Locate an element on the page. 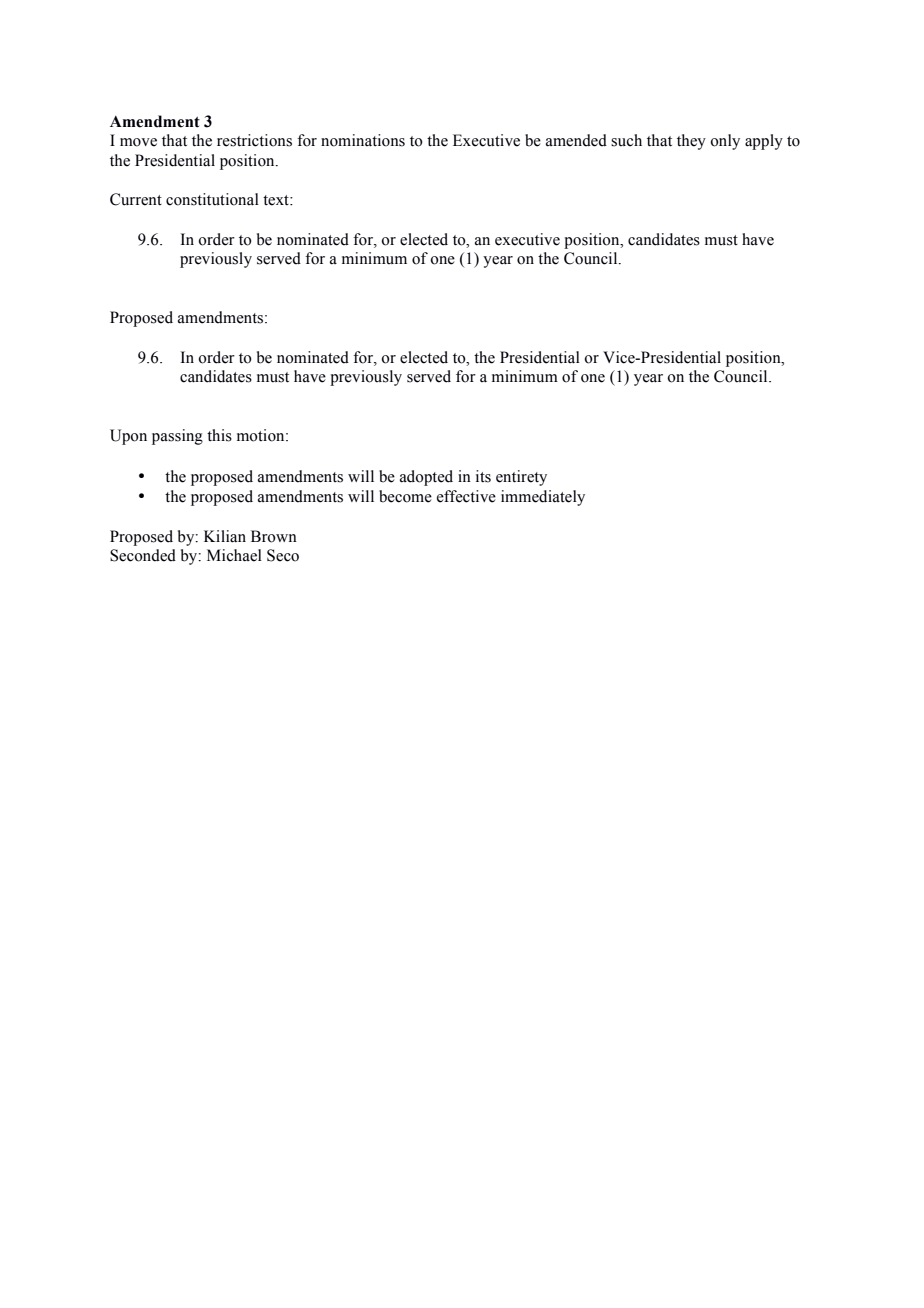  text is located at coordinates (277, 200).
